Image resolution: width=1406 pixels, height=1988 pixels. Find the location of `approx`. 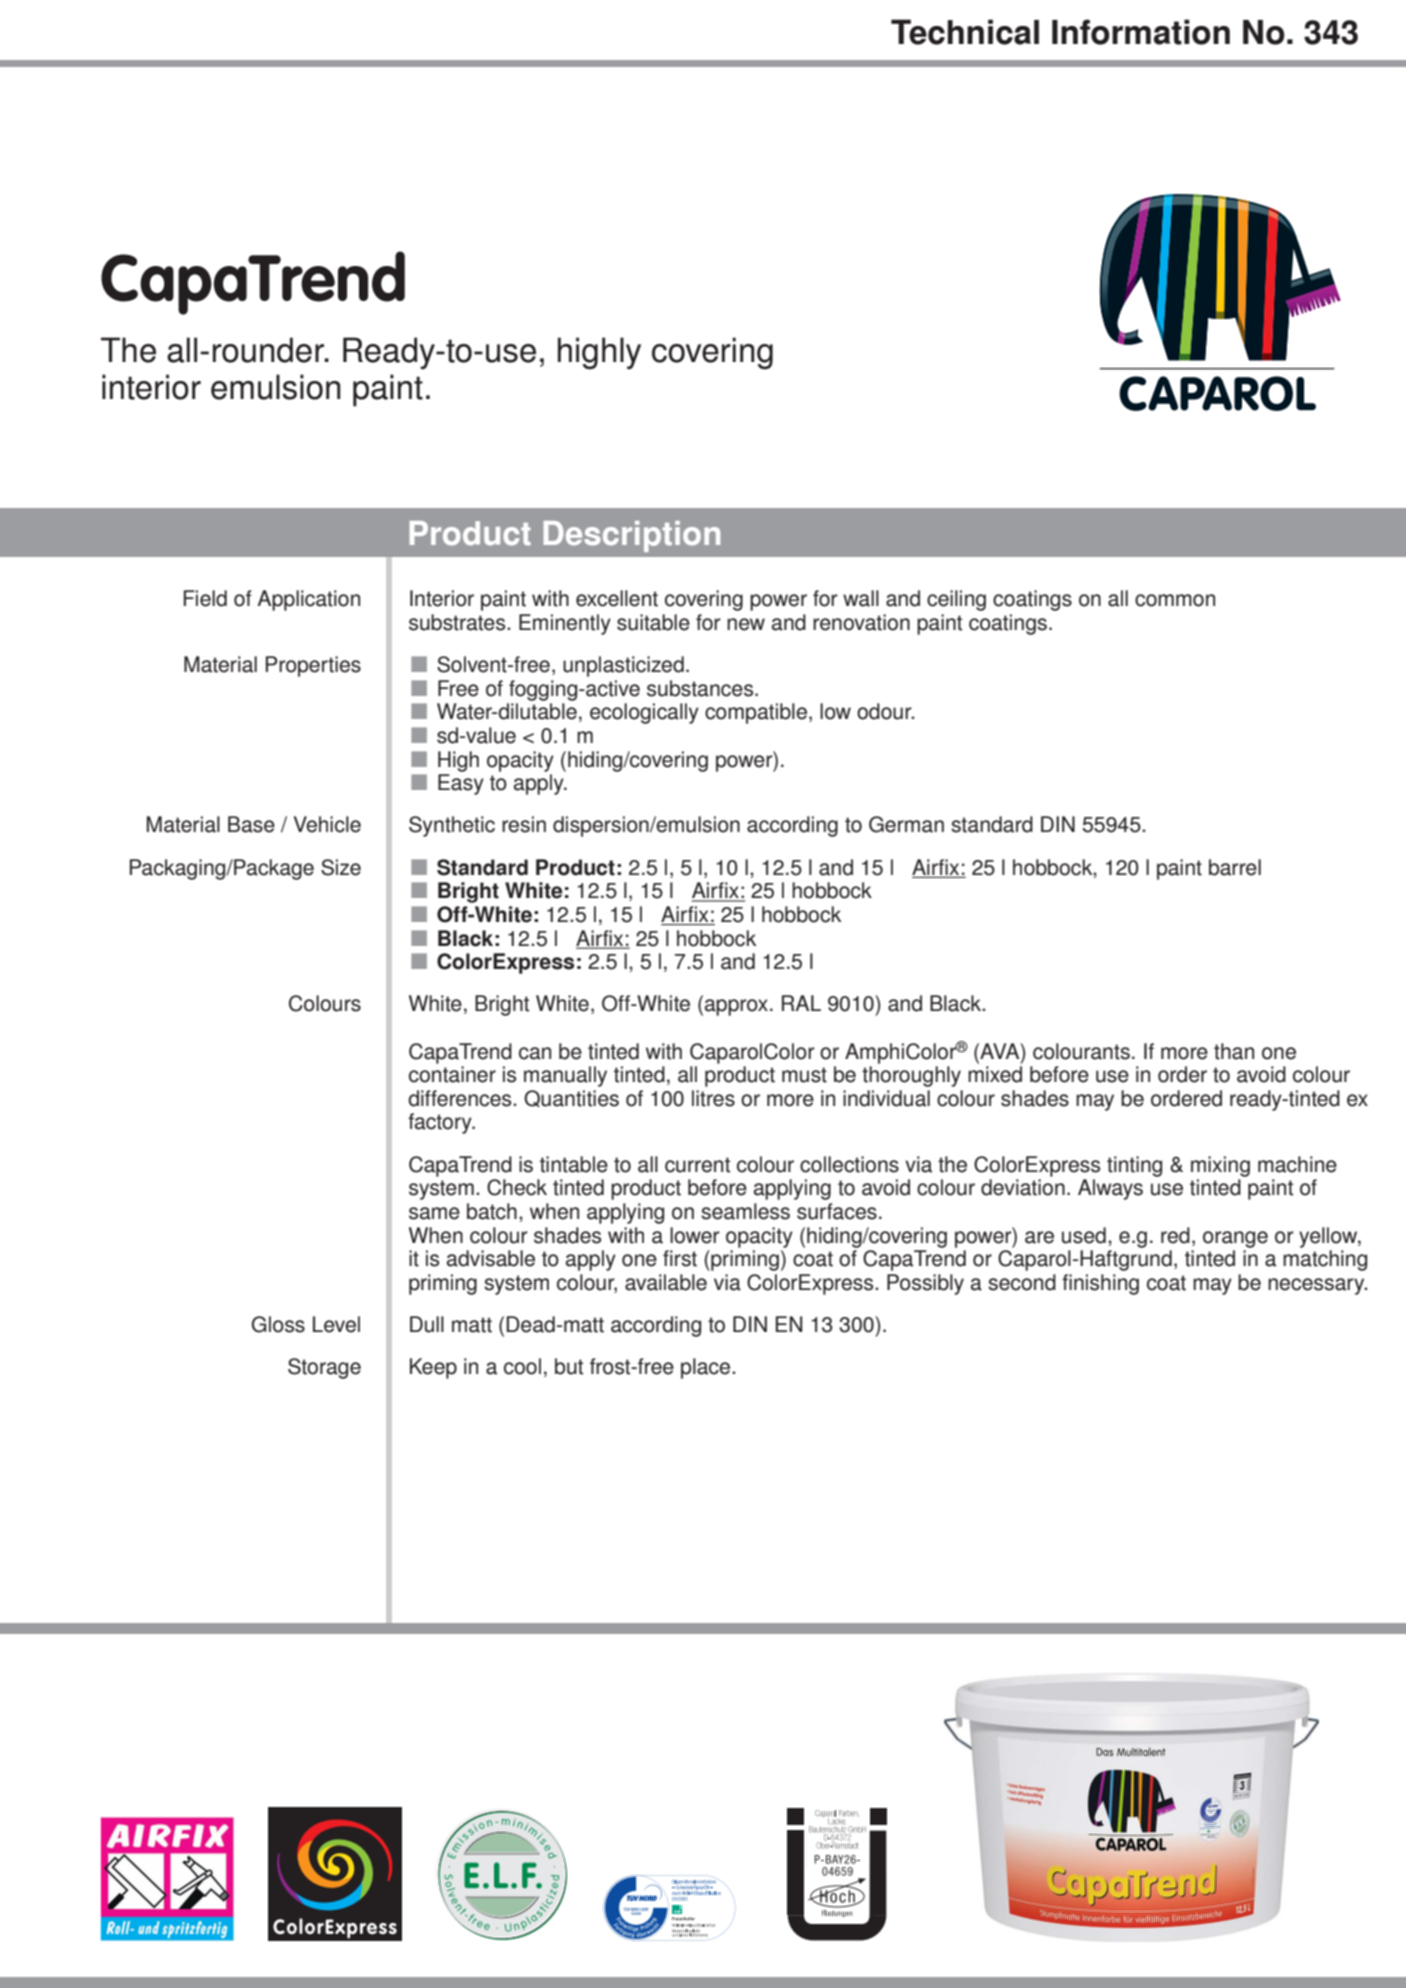

approx is located at coordinates (736, 1007).
